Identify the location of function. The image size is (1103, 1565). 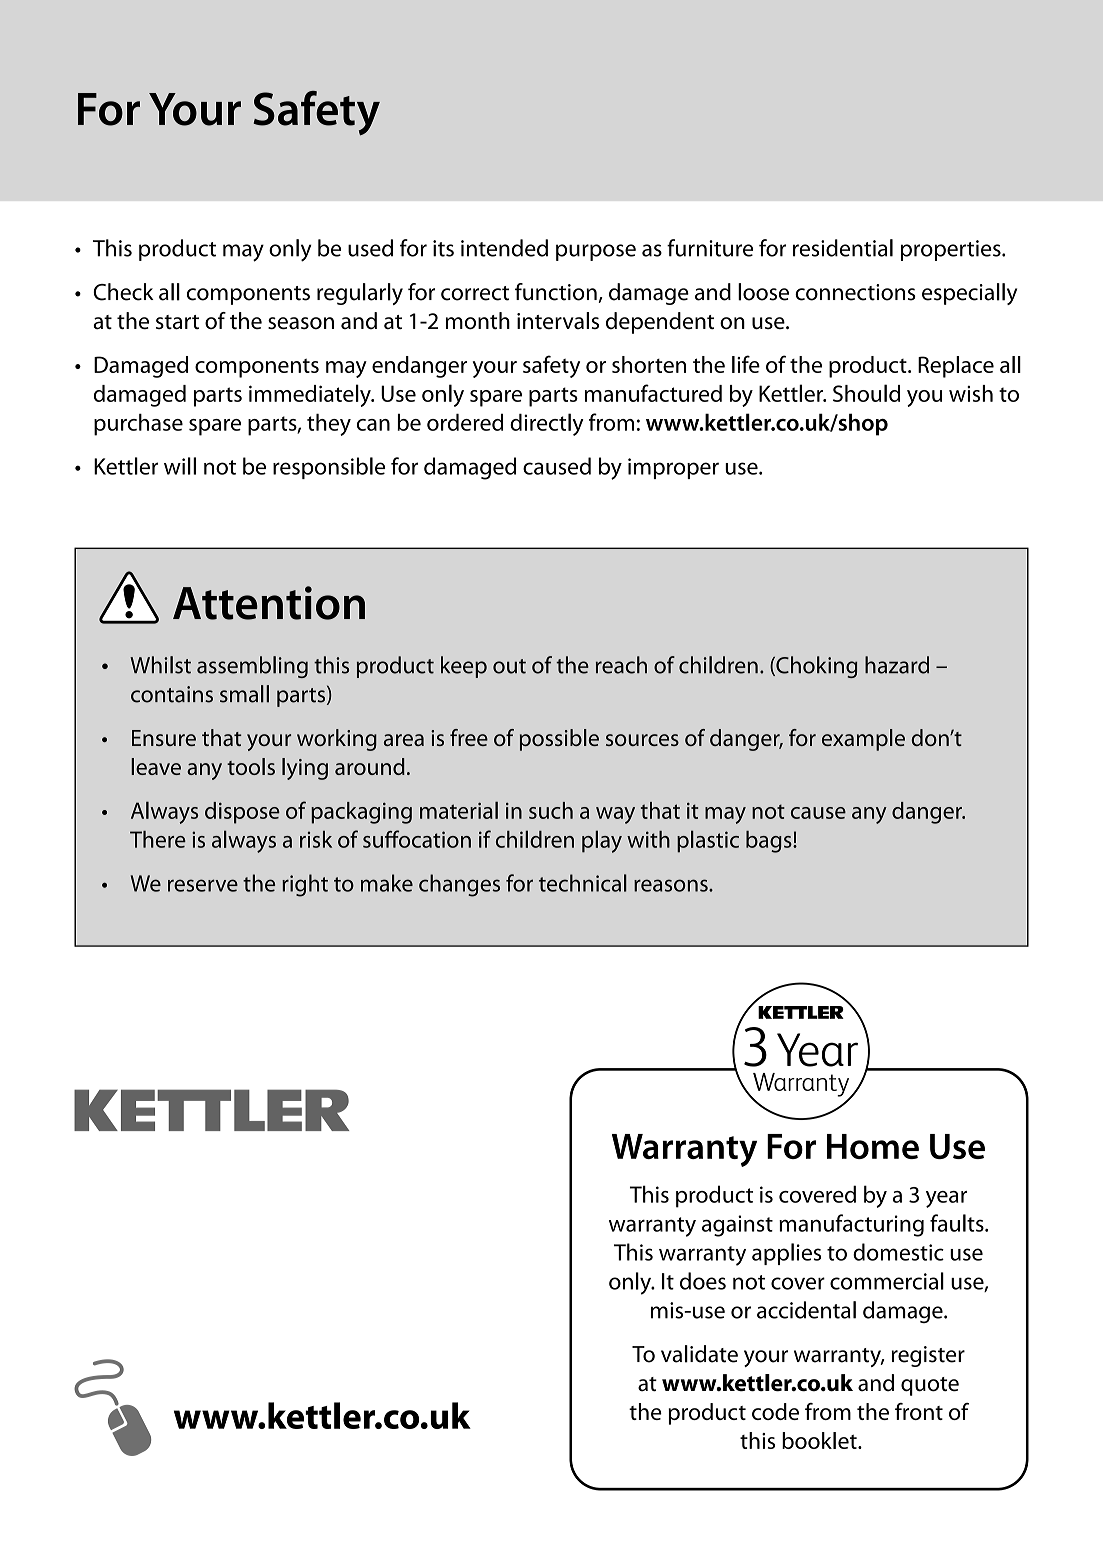
(557, 293).
